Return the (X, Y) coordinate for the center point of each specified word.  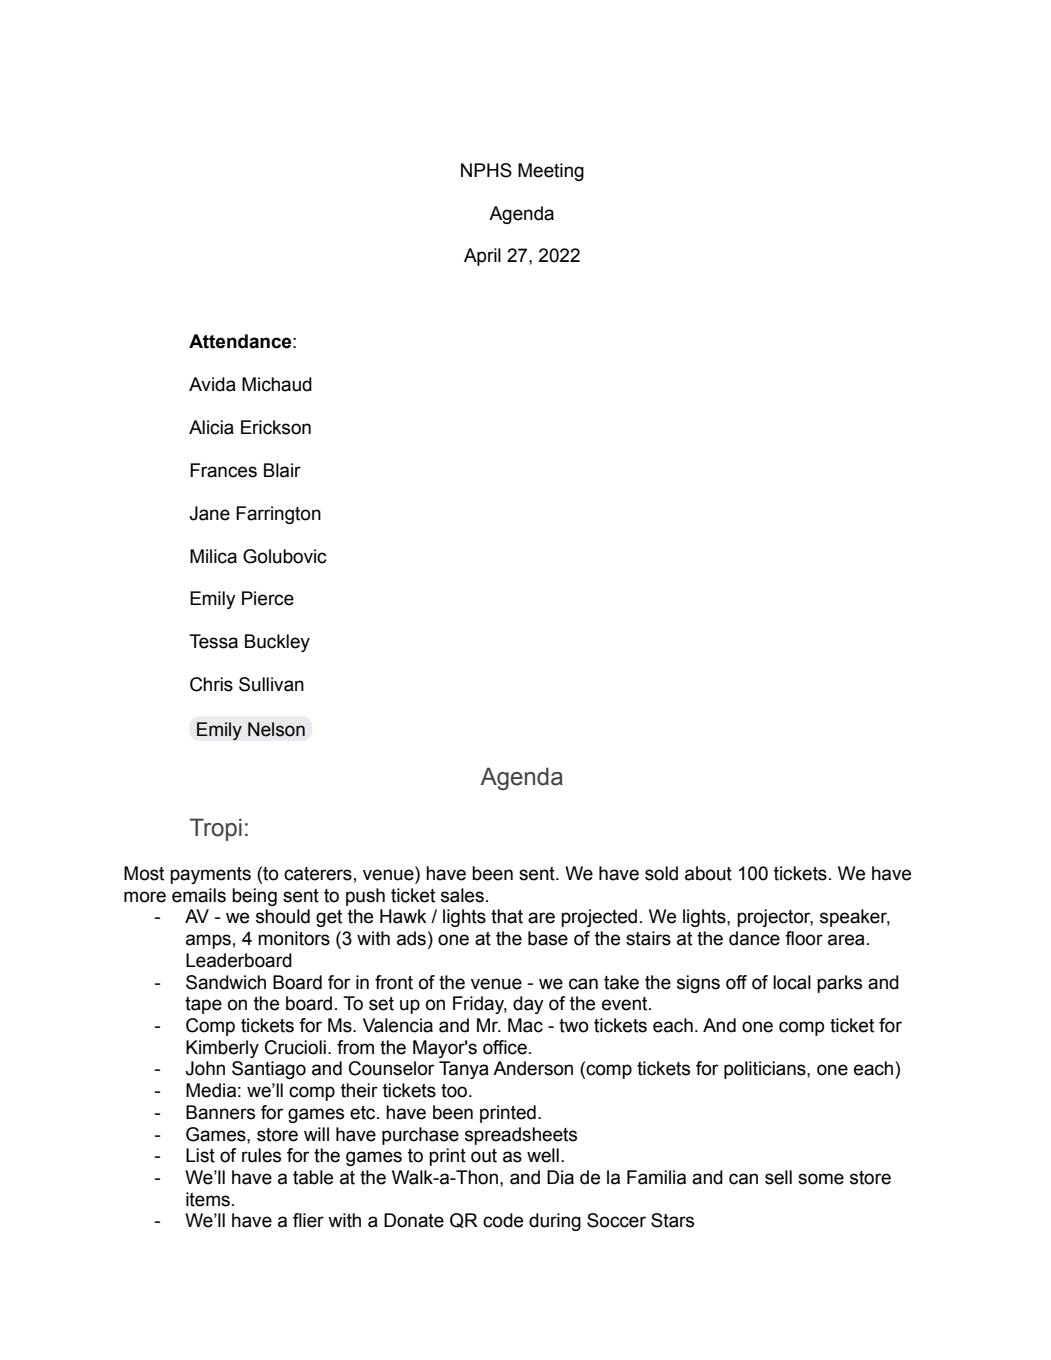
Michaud (277, 384)
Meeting (551, 172)
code (503, 1220)
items (208, 1199)
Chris (211, 684)
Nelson (276, 729)
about (708, 873)
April (482, 257)
